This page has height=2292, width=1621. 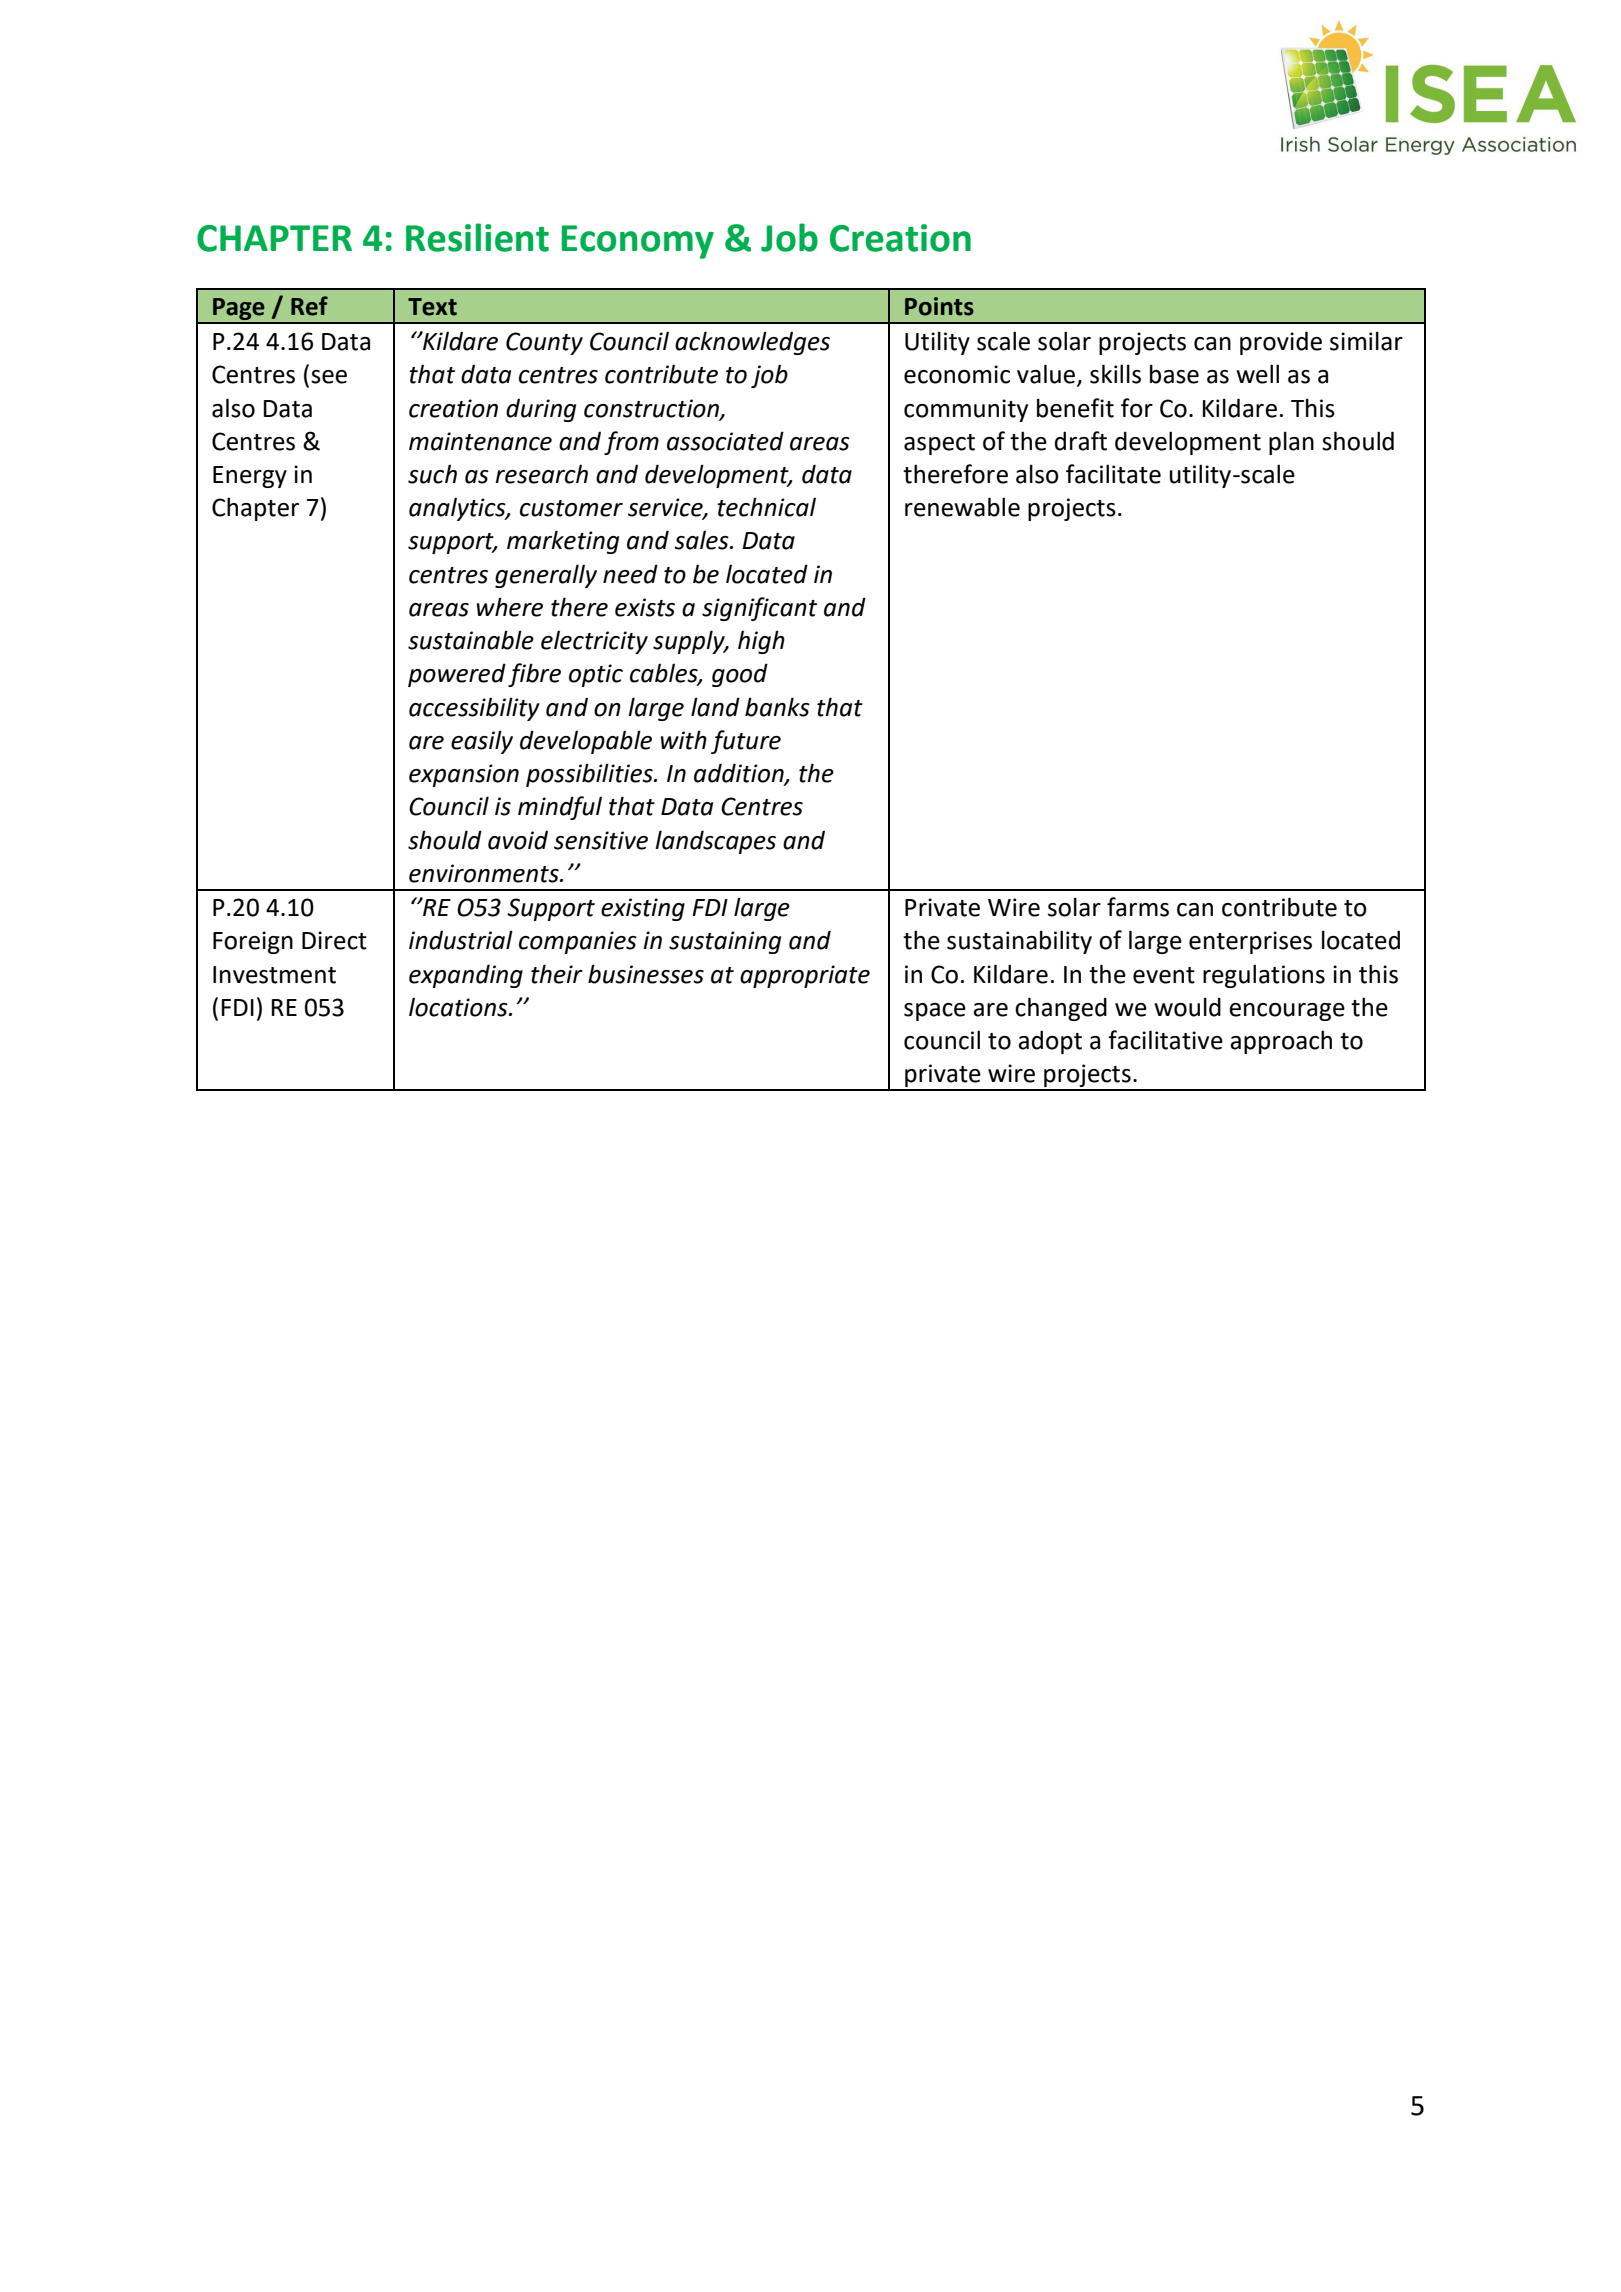 I want to click on appropriate, so click(x=805, y=976).
